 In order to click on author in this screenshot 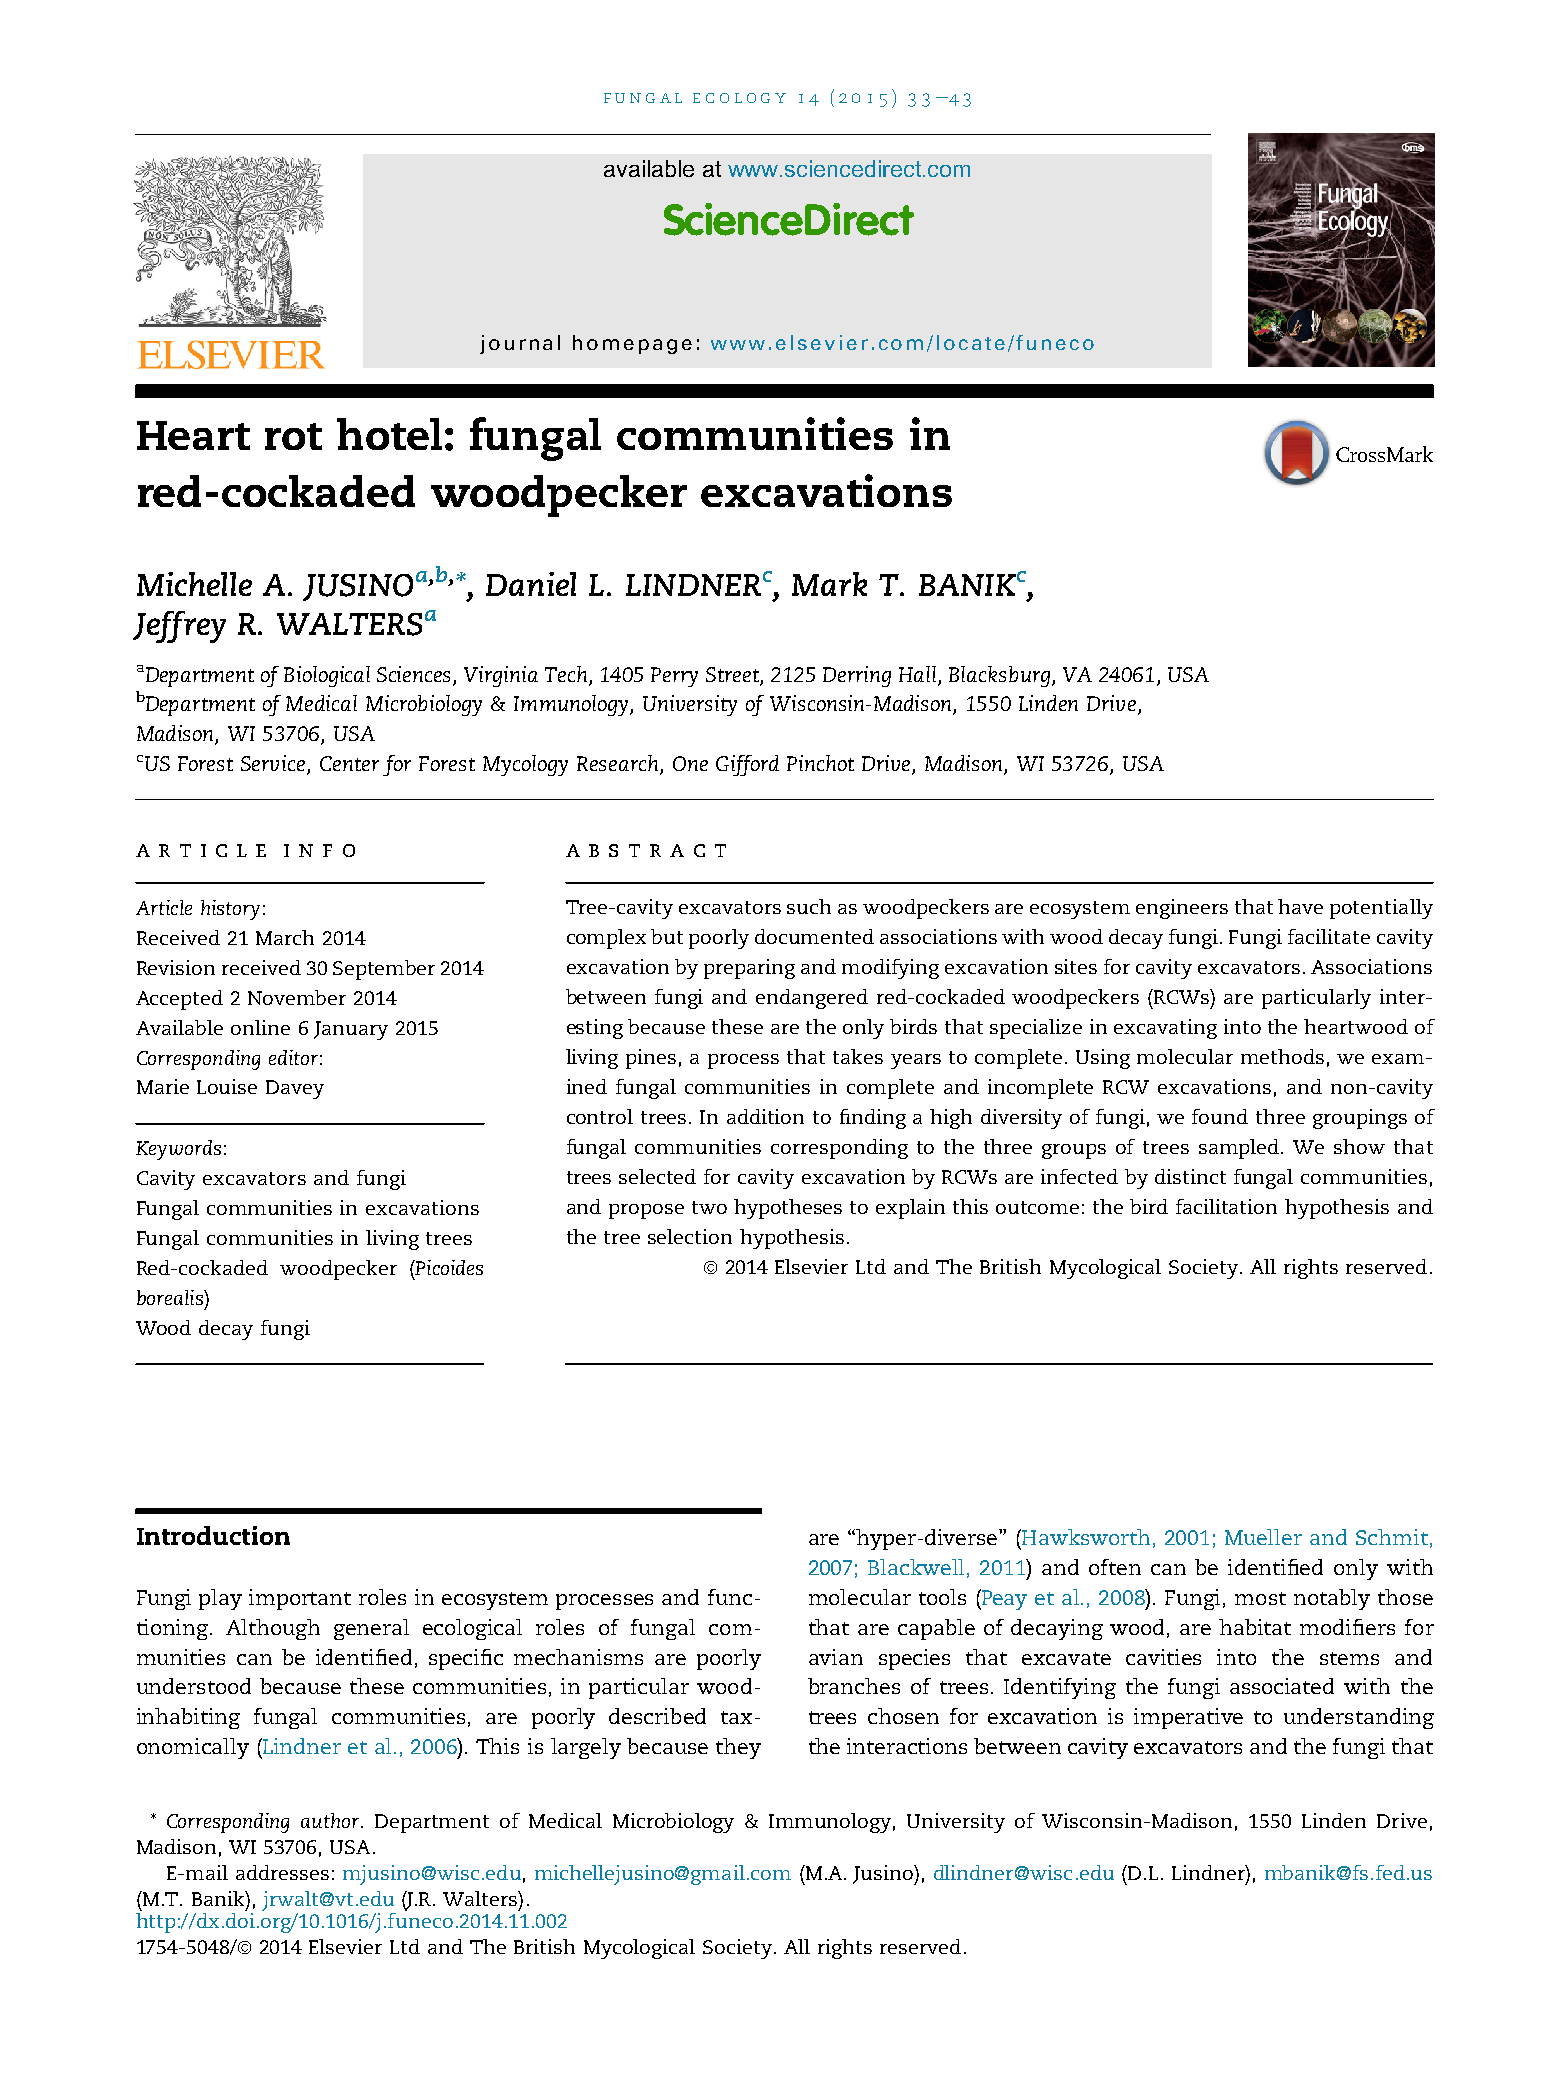, I will do `click(331, 1820)`.
